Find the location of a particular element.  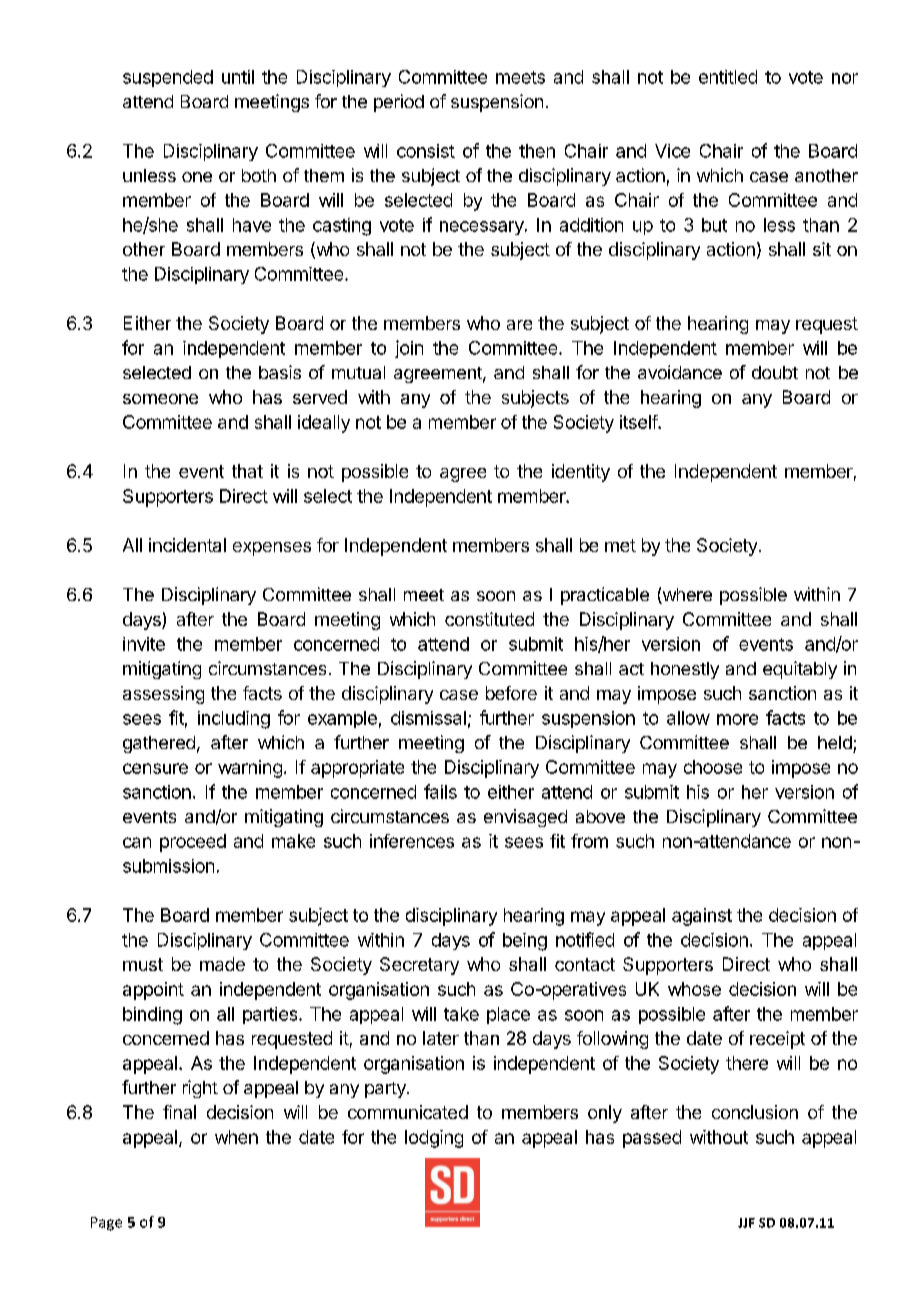

against is located at coordinates (702, 917).
